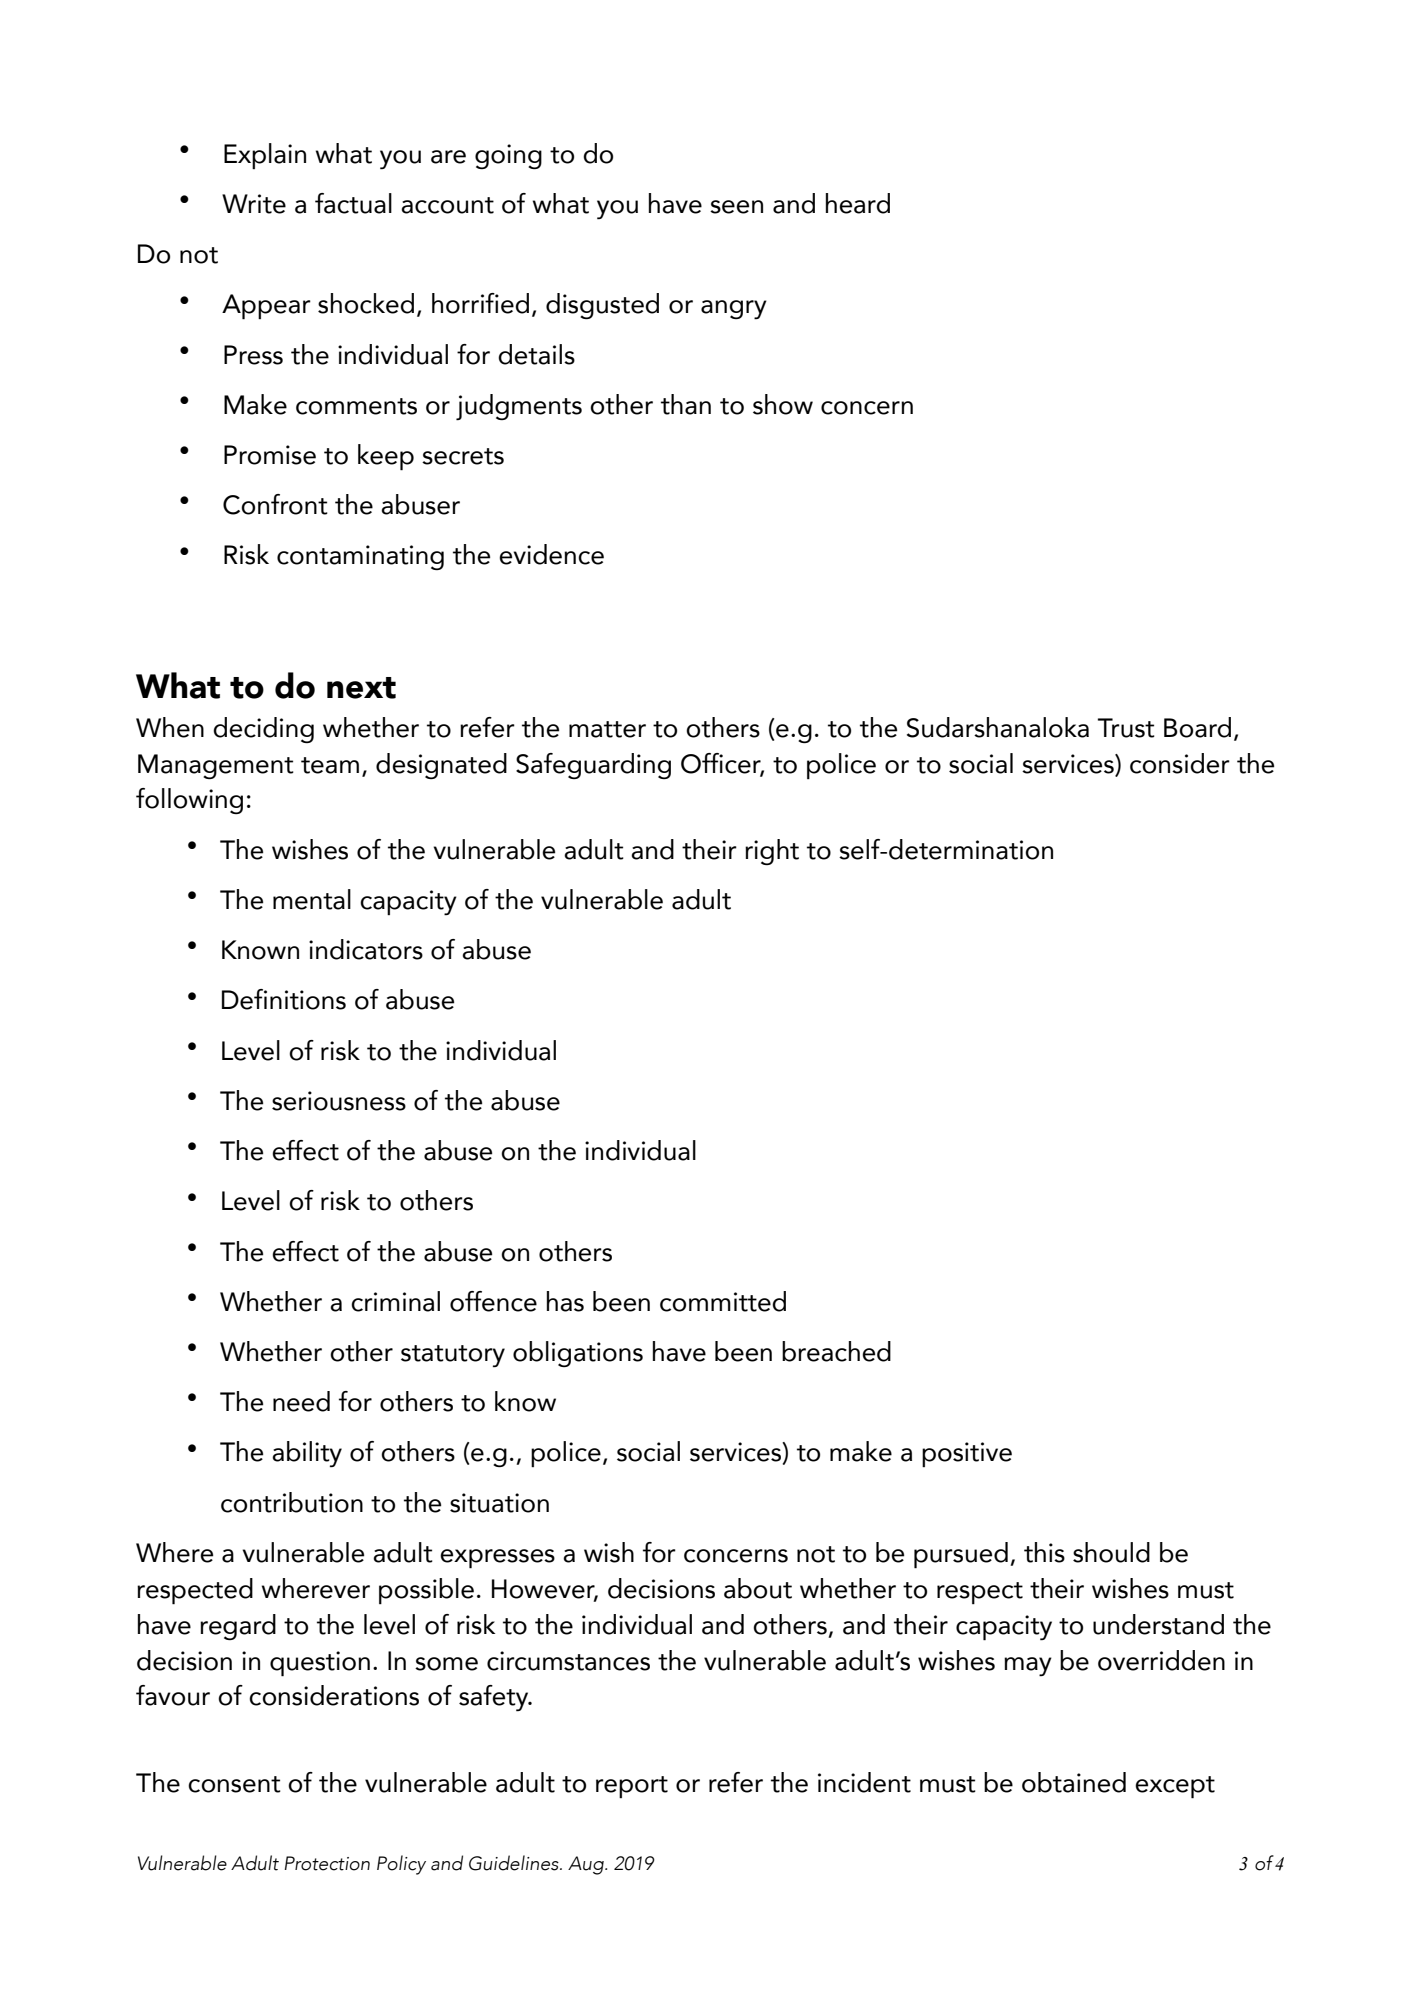 This screenshot has height=2014, width=1423. Describe the element at coordinates (360, 557) in the screenshot. I see `contaminating` at that location.
